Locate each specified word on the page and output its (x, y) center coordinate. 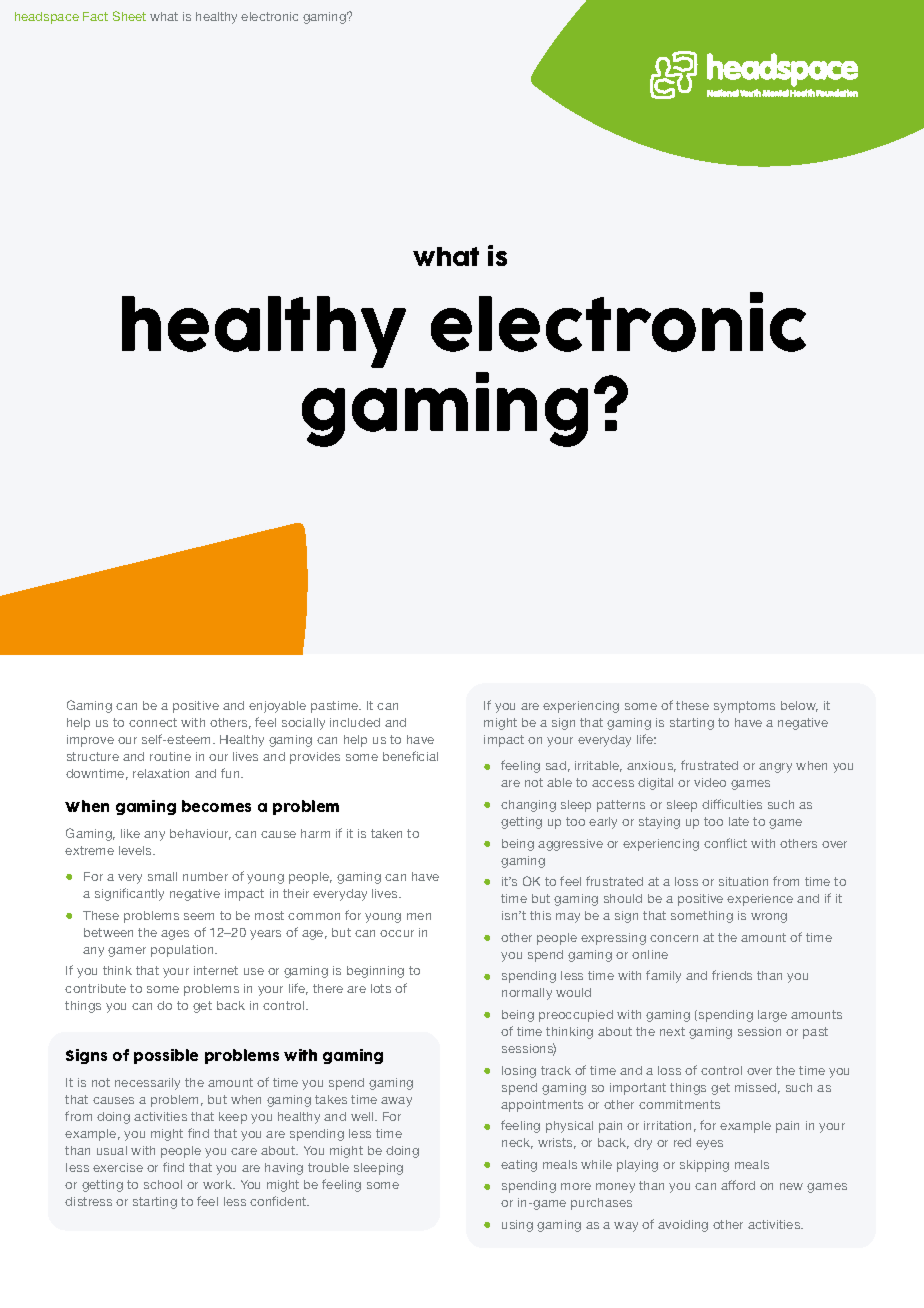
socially (303, 724)
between (108, 932)
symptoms (744, 707)
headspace (47, 18)
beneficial (410, 756)
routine (170, 756)
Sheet (129, 16)
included (355, 722)
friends (732, 975)
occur (397, 933)
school (163, 1184)
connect (153, 722)
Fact (95, 16)
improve (90, 741)
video (710, 782)
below (799, 706)
